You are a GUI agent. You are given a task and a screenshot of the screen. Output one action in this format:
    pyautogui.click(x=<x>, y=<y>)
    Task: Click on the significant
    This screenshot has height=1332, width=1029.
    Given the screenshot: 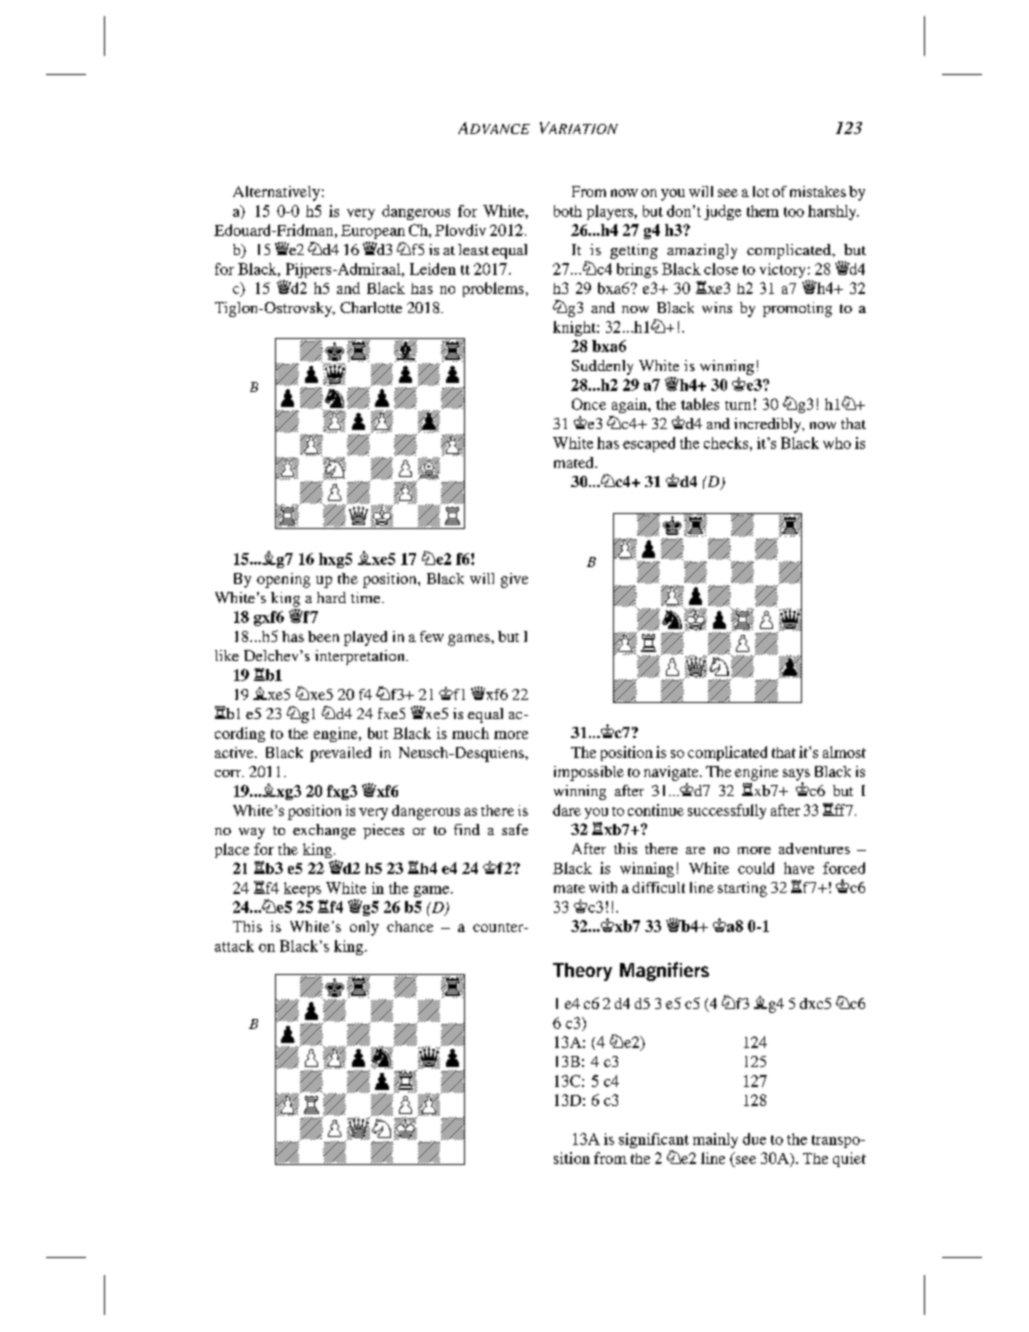 What is the action you would take?
    pyautogui.click(x=654, y=1142)
